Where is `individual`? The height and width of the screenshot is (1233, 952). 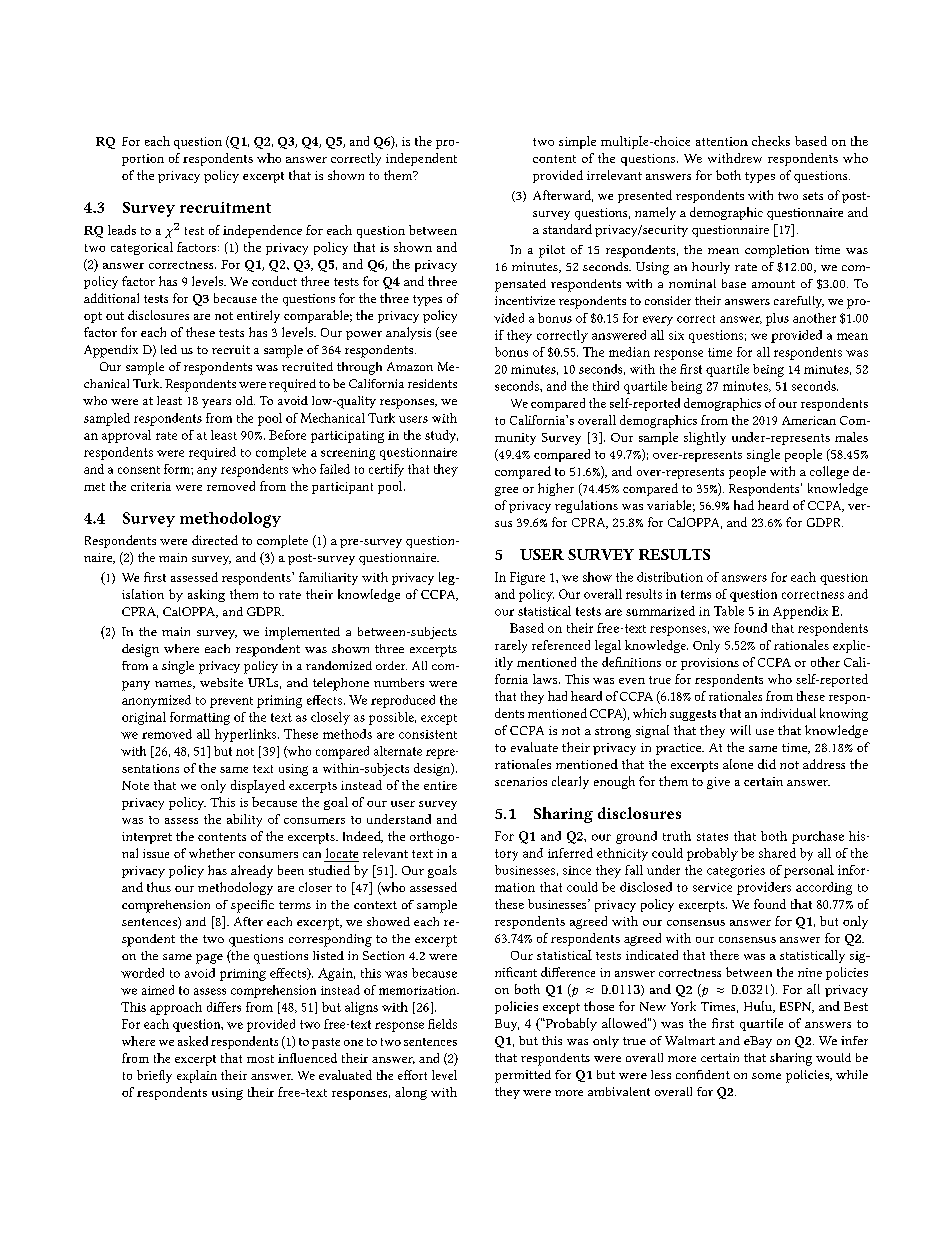
individual is located at coordinates (788, 713).
